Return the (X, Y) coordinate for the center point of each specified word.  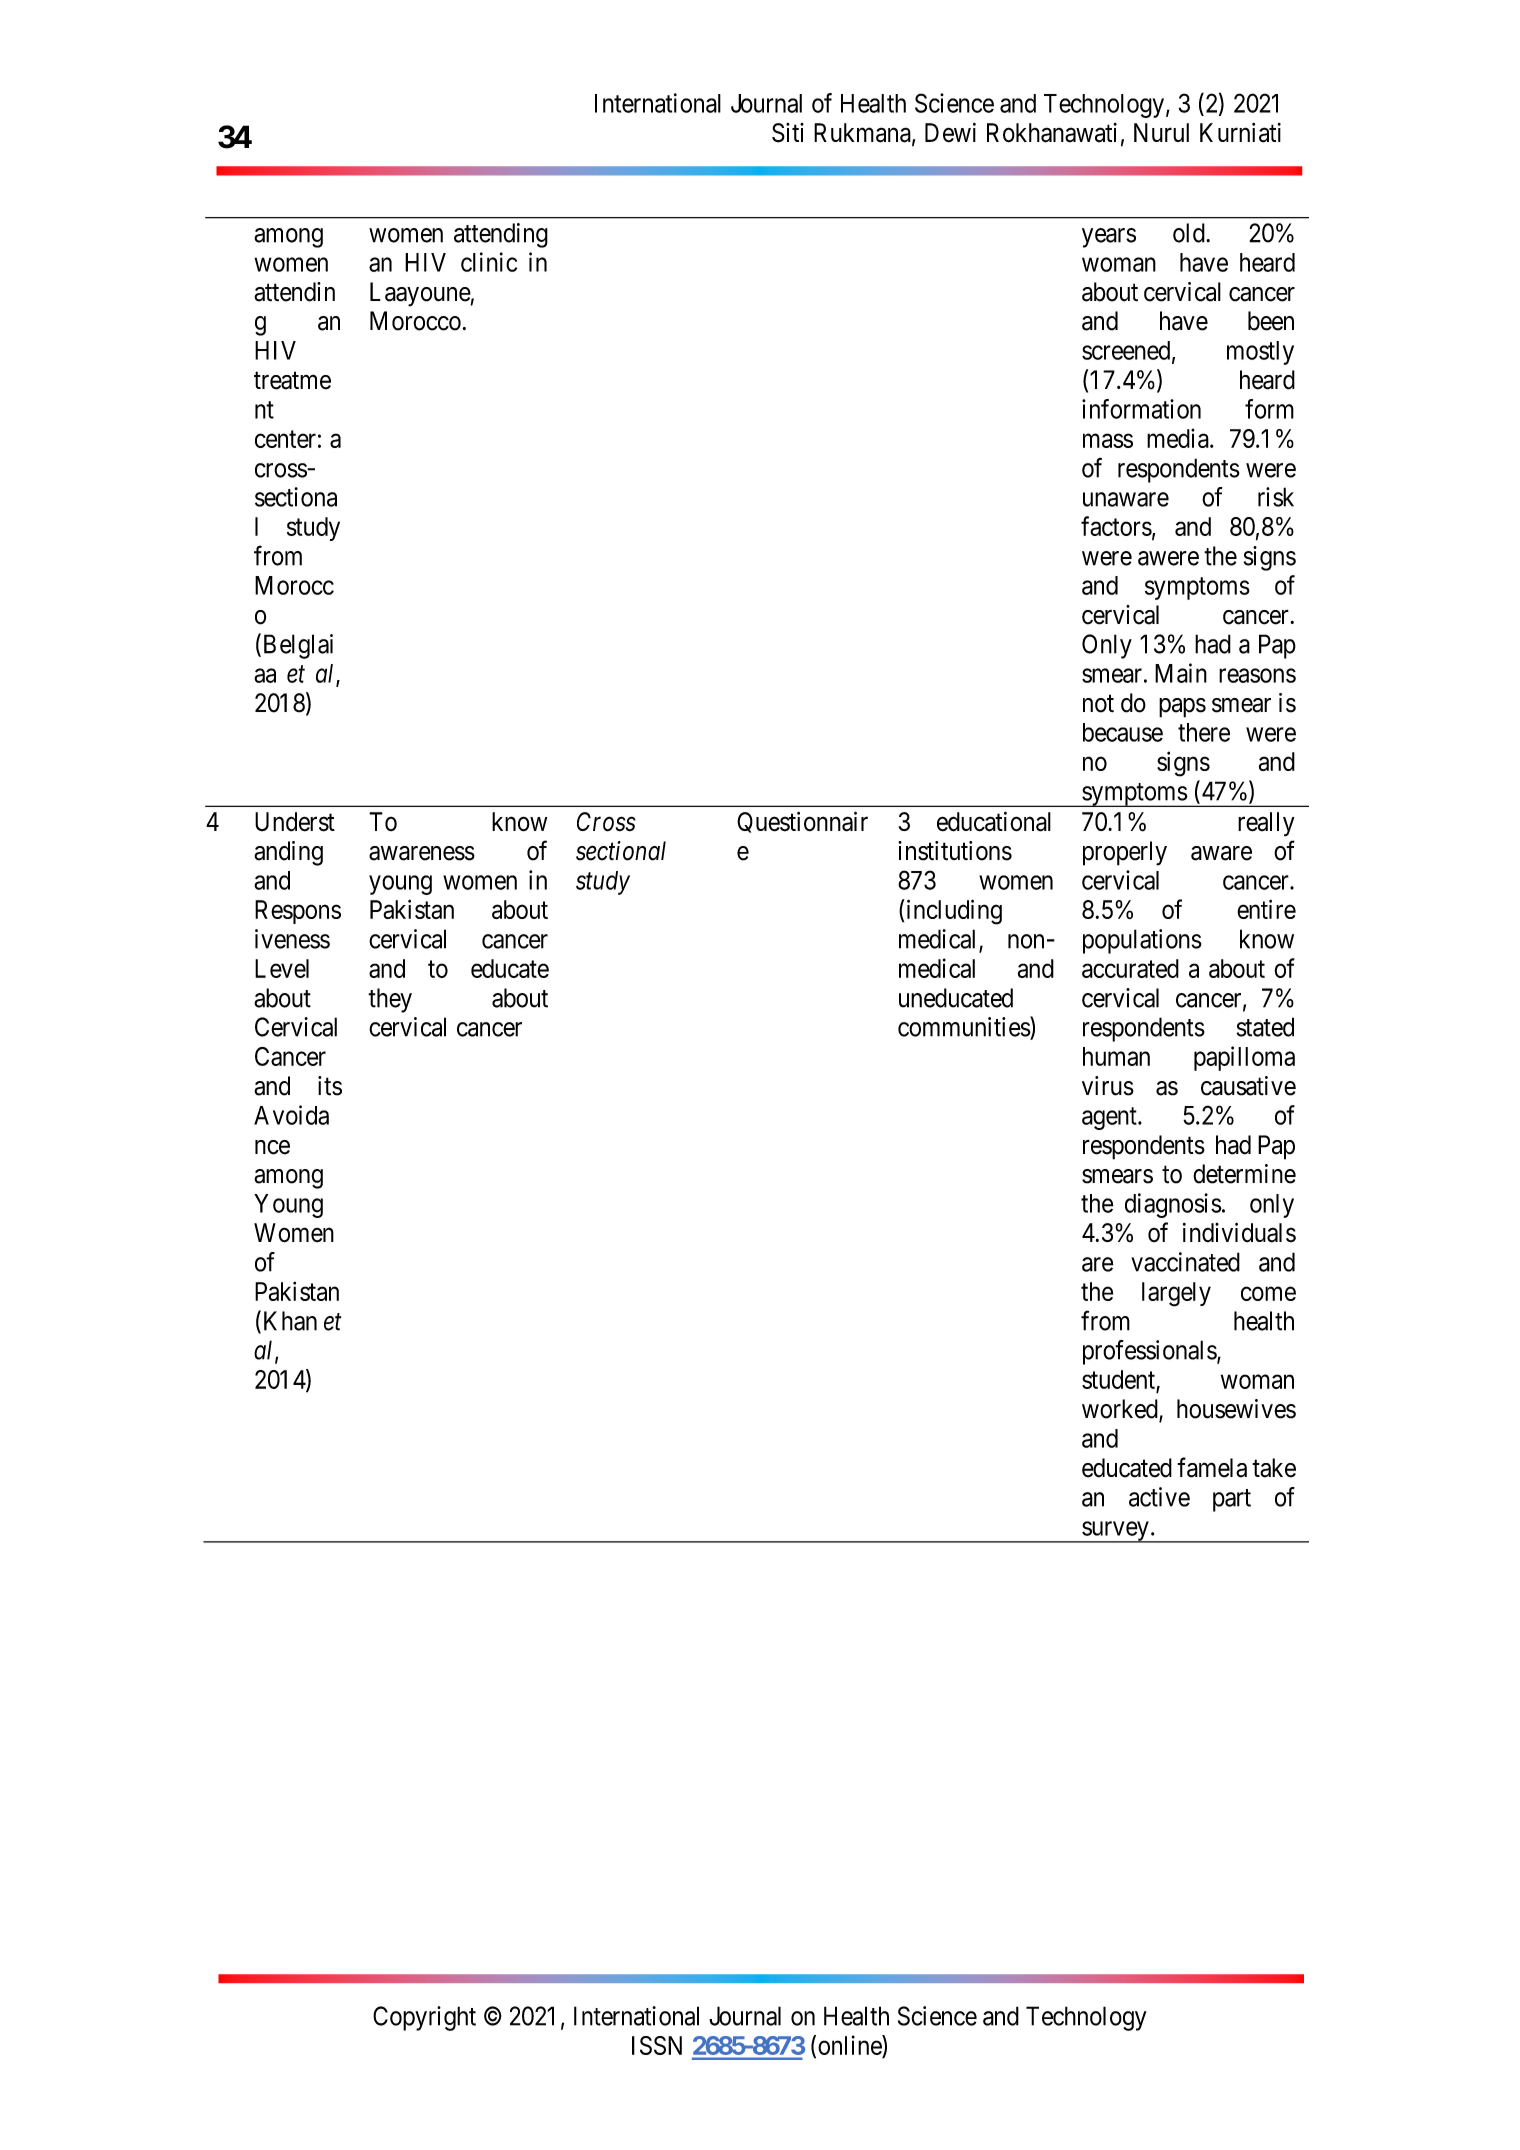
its (330, 1086)
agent (1110, 1118)
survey (1115, 1532)
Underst (295, 822)
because (1123, 732)
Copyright (424, 2018)
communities (964, 1026)
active (1159, 1497)
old (1190, 233)
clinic (489, 262)
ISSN (657, 2045)
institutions (955, 851)
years (1109, 238)
